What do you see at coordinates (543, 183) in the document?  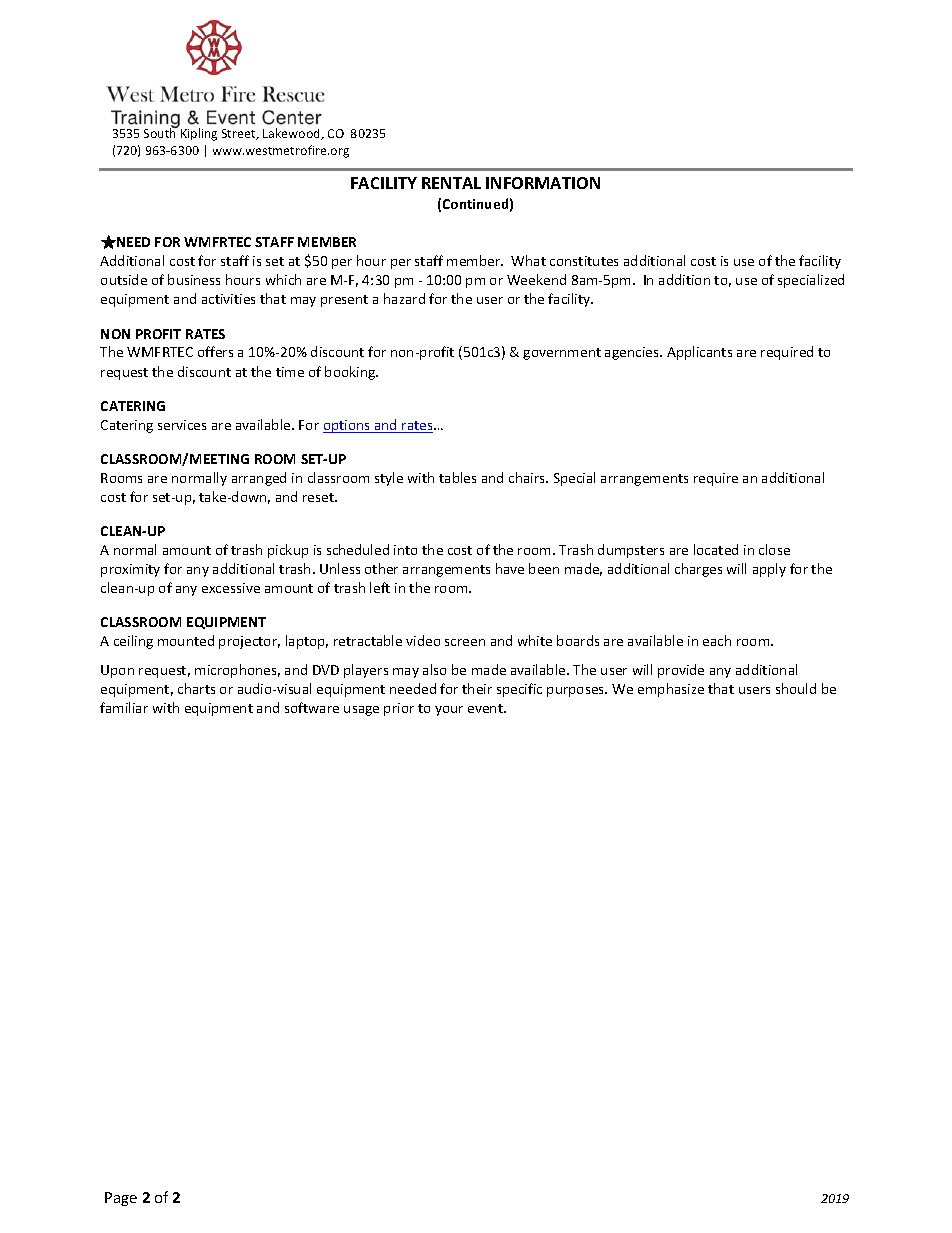 I see `INFORMATION` at bounding box center [543, 183].
